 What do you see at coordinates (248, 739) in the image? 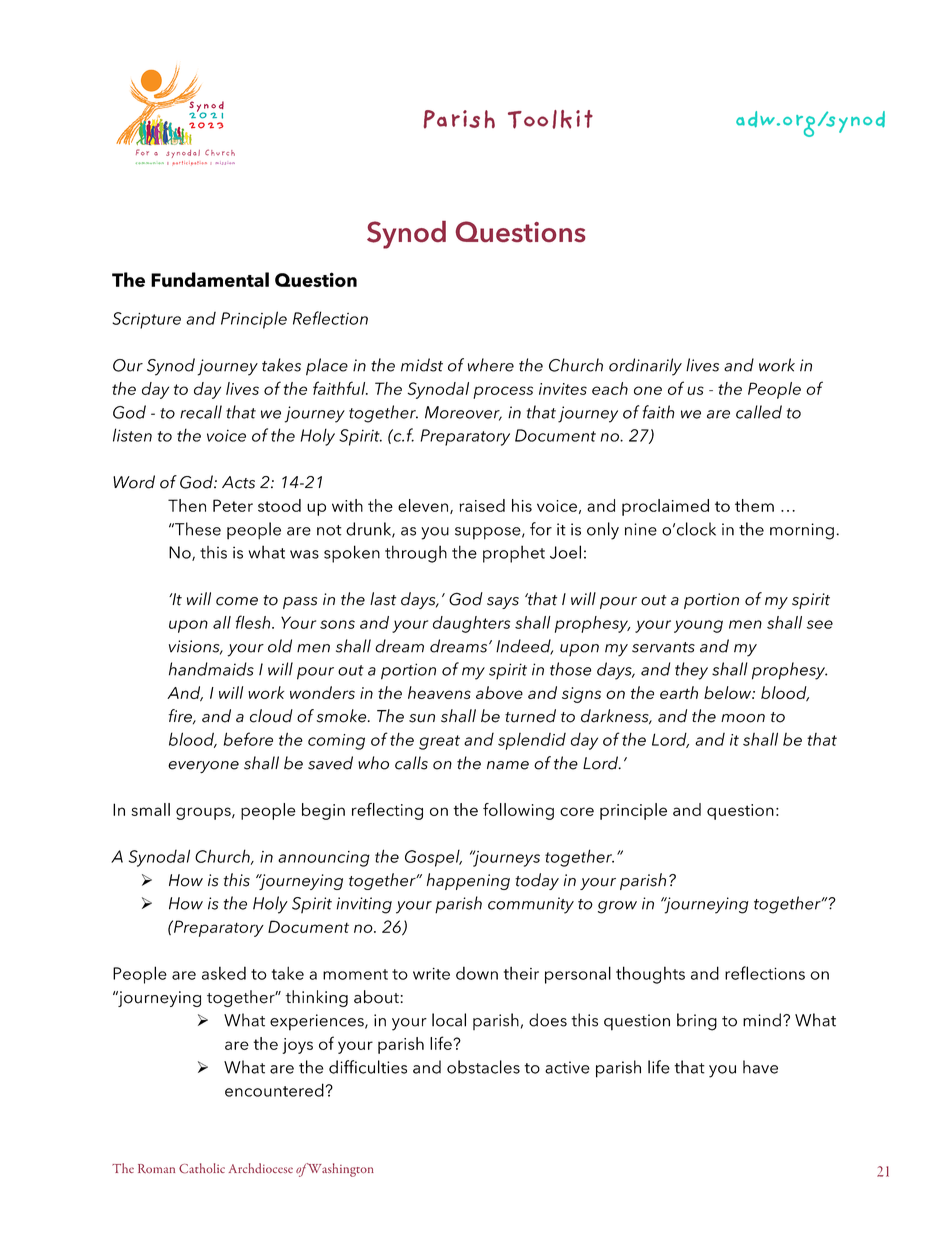
I see `before` at bounding box center [248, 739].
